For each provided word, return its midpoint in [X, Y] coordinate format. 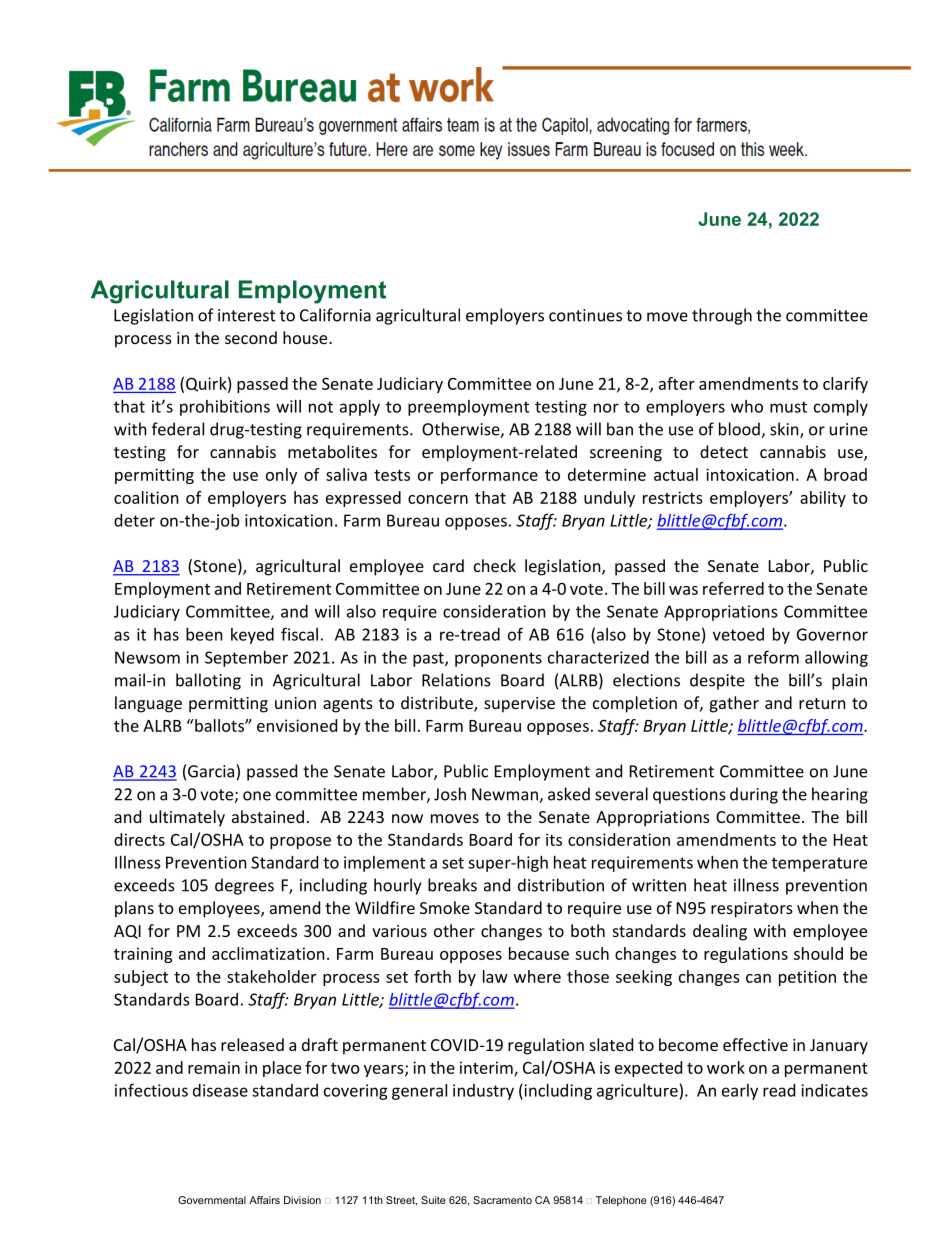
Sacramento [502, 1200]
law [495, 976]
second [251, 337]
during [754, 795]
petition [807, 978]
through [722, 316]
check [495, 565]
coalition [146, 497]
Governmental [212, 1200]
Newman [506, 795]
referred [733, 588]
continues [585, 315]
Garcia [212, 771]
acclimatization [268, 953]
